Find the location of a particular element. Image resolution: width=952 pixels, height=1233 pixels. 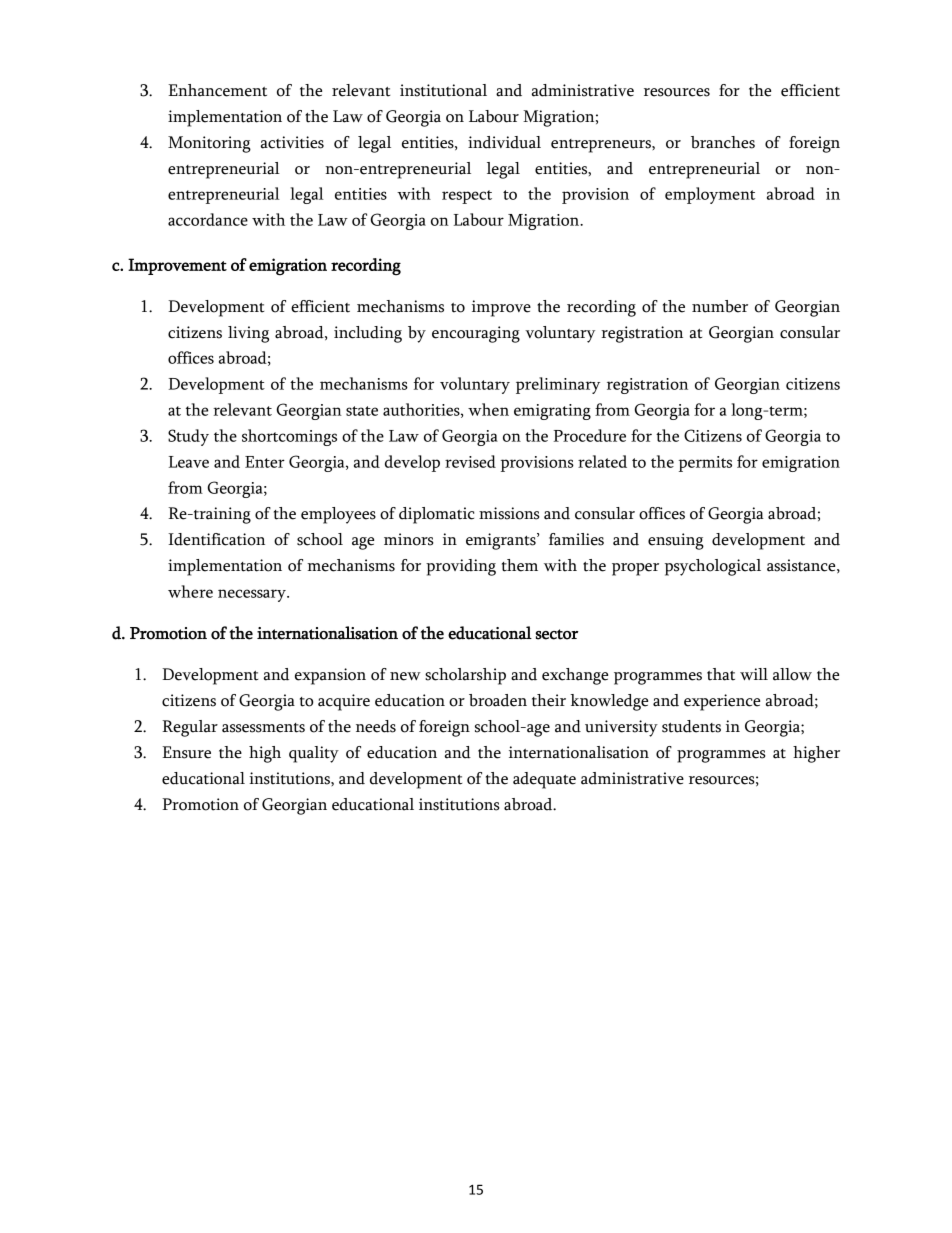

permits is located at coordinates (705, 464).
